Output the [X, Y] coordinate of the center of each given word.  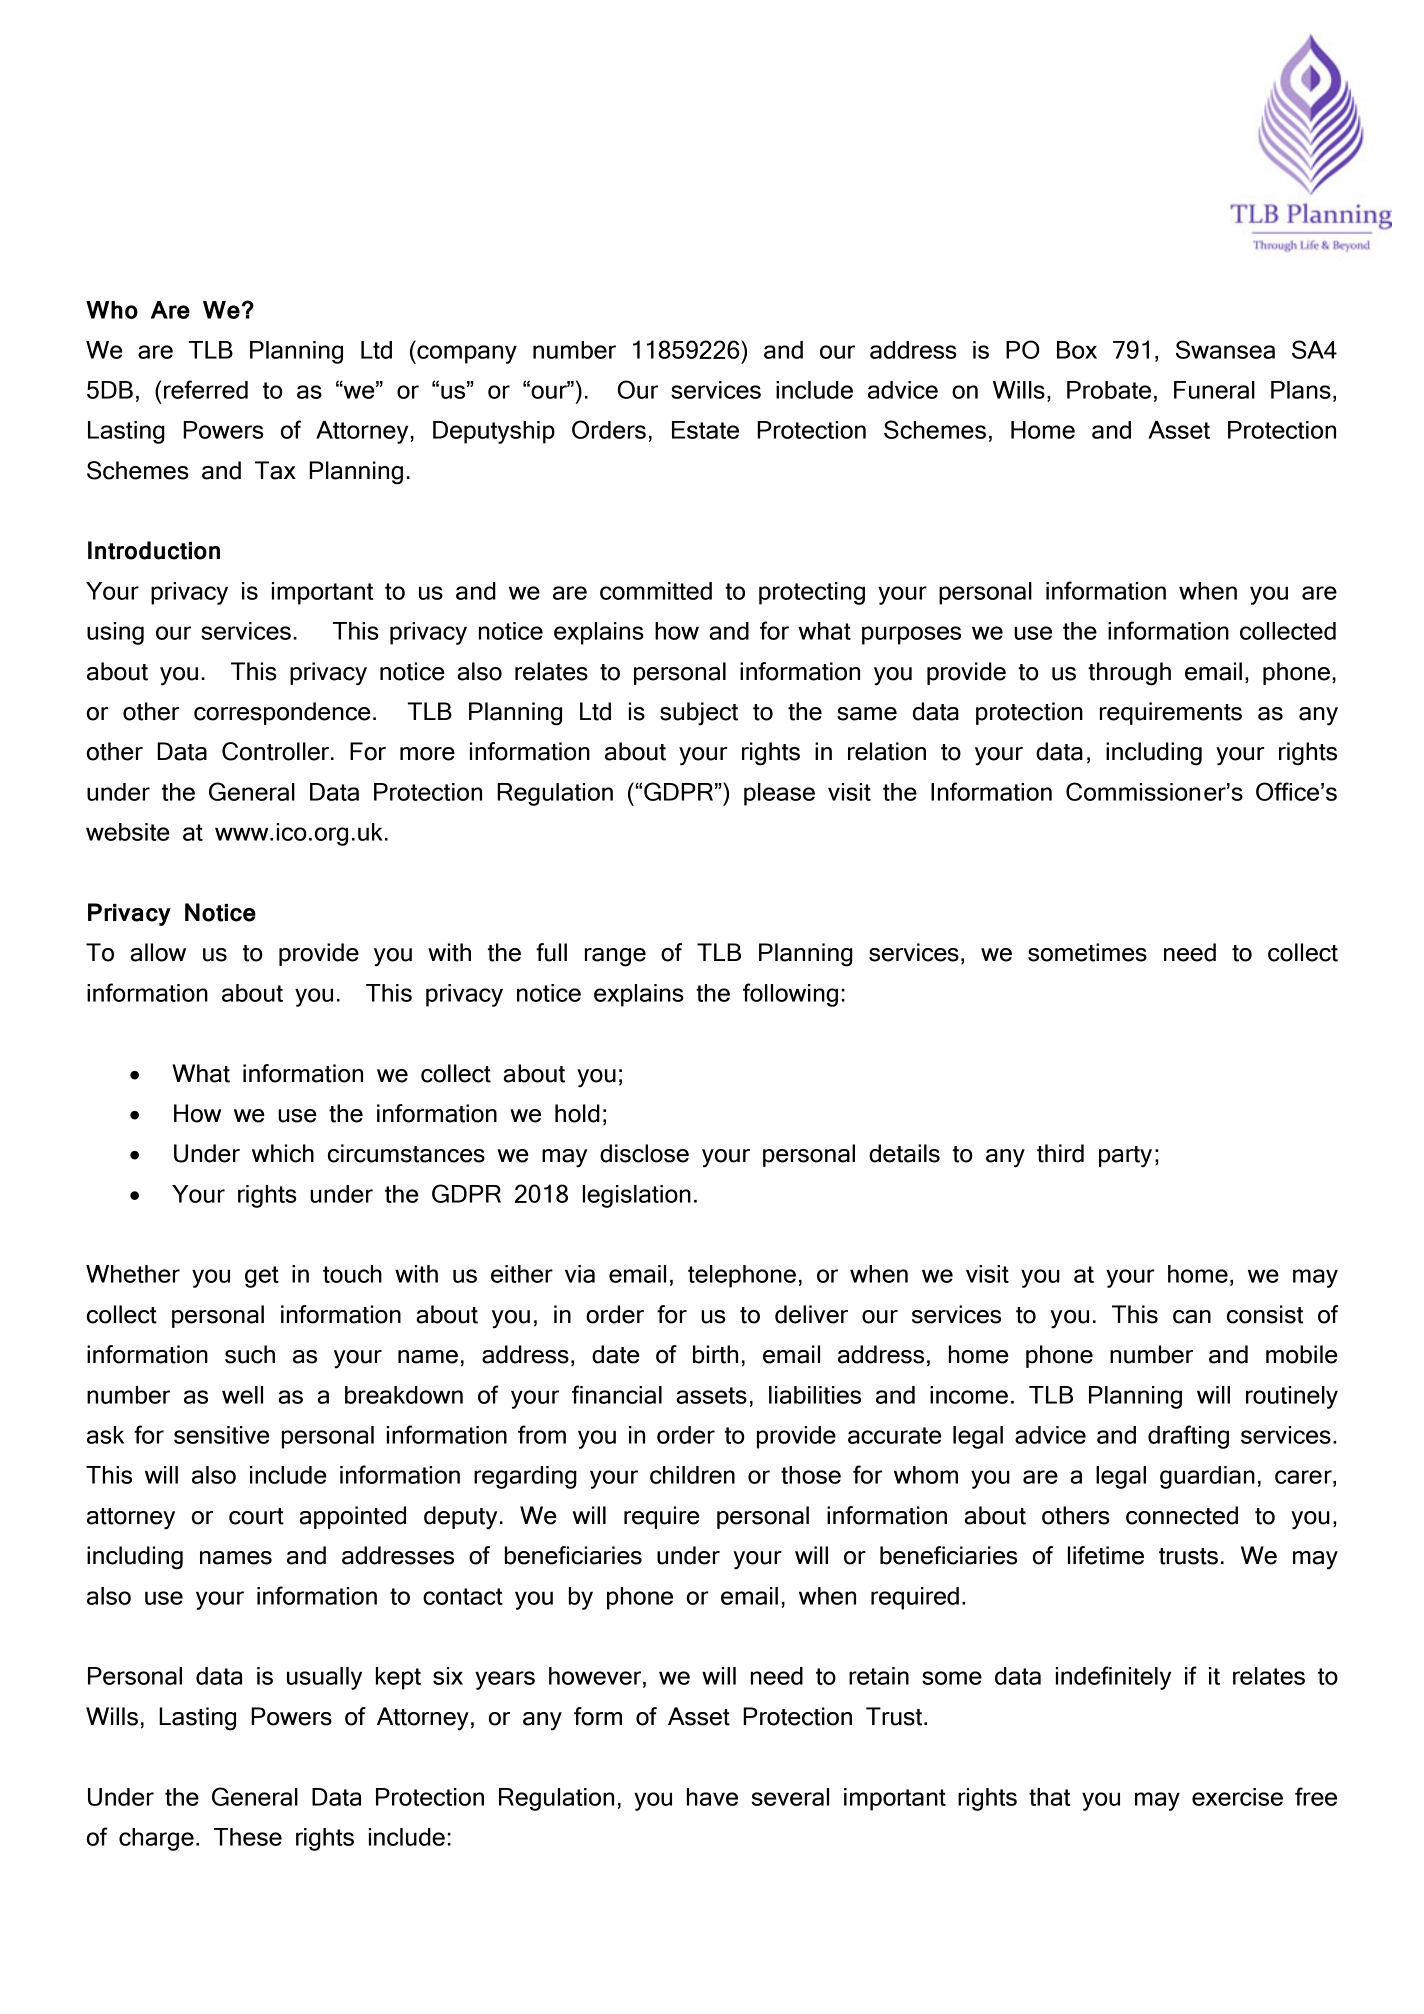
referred [206, 389]
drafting [1188, 1437]
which [283, 1153]
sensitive [222, 1435]
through [1129, 674]
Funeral [1214, 390]
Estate [705, 430]
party [1125, 1157]
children [692, 1475]
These [248, 1837]
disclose [644, 1153]
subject [699, 714]
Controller [275, 751]
